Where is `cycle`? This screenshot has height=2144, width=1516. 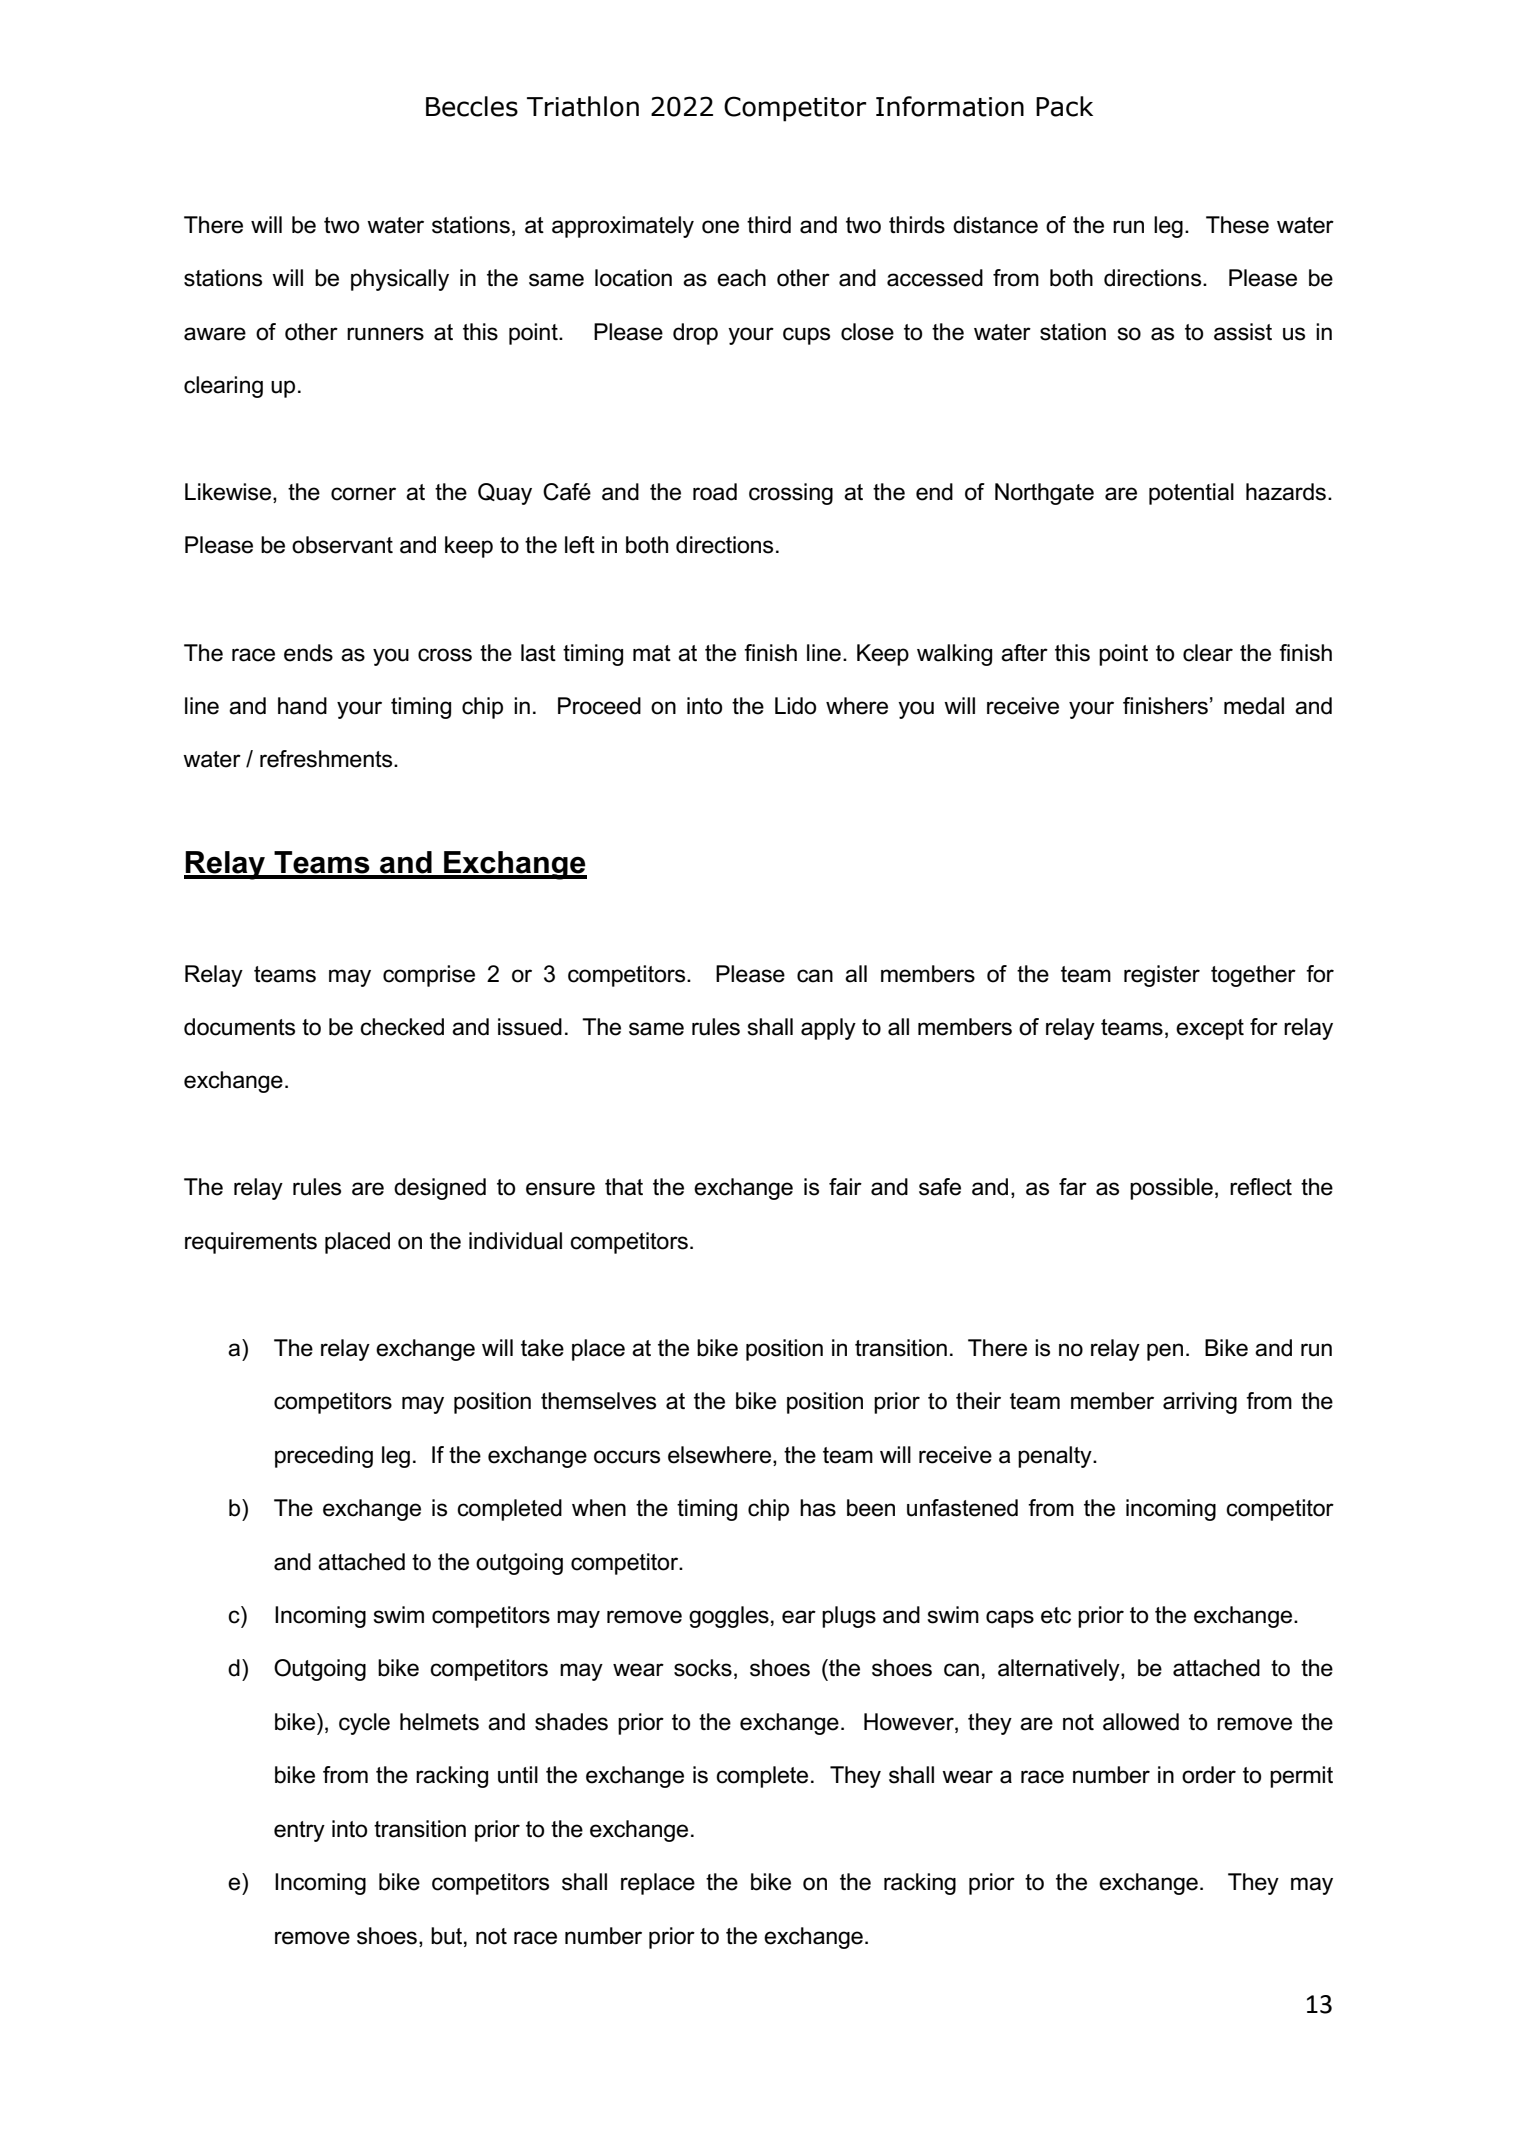 cycle is located at coordinates (364, 1724).
